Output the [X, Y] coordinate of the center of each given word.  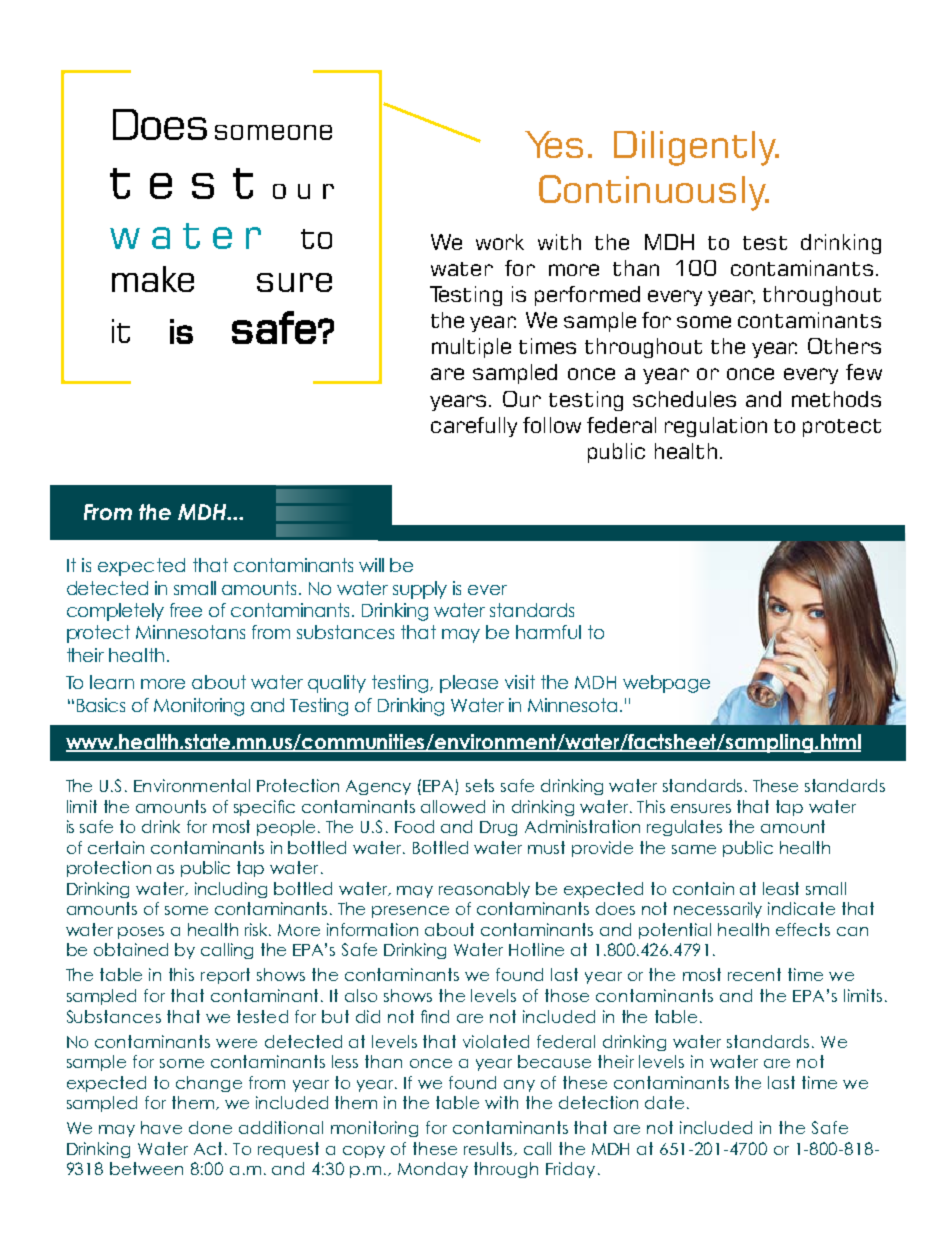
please [469, 684]
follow [552, 425]
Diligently [696, 148]
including [231, 890]
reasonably [484, 890]
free [186, 610]
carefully [474, 427]
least [781, 888]
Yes [554, 144]
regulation [716, 427]
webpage [666, 684]
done [210, 1127]
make [153, 279]
